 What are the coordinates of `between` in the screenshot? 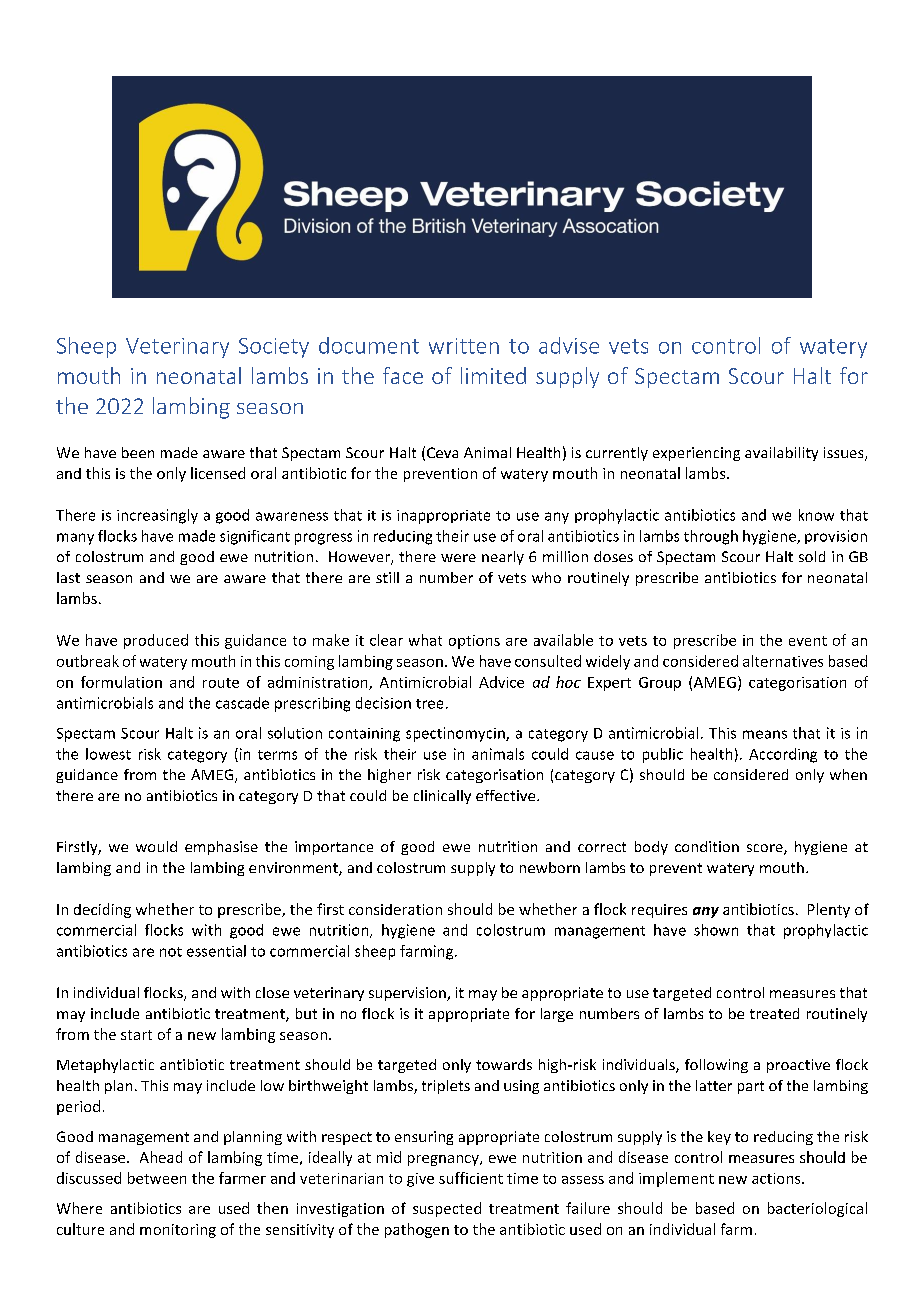 It's located at (157, 1178).
